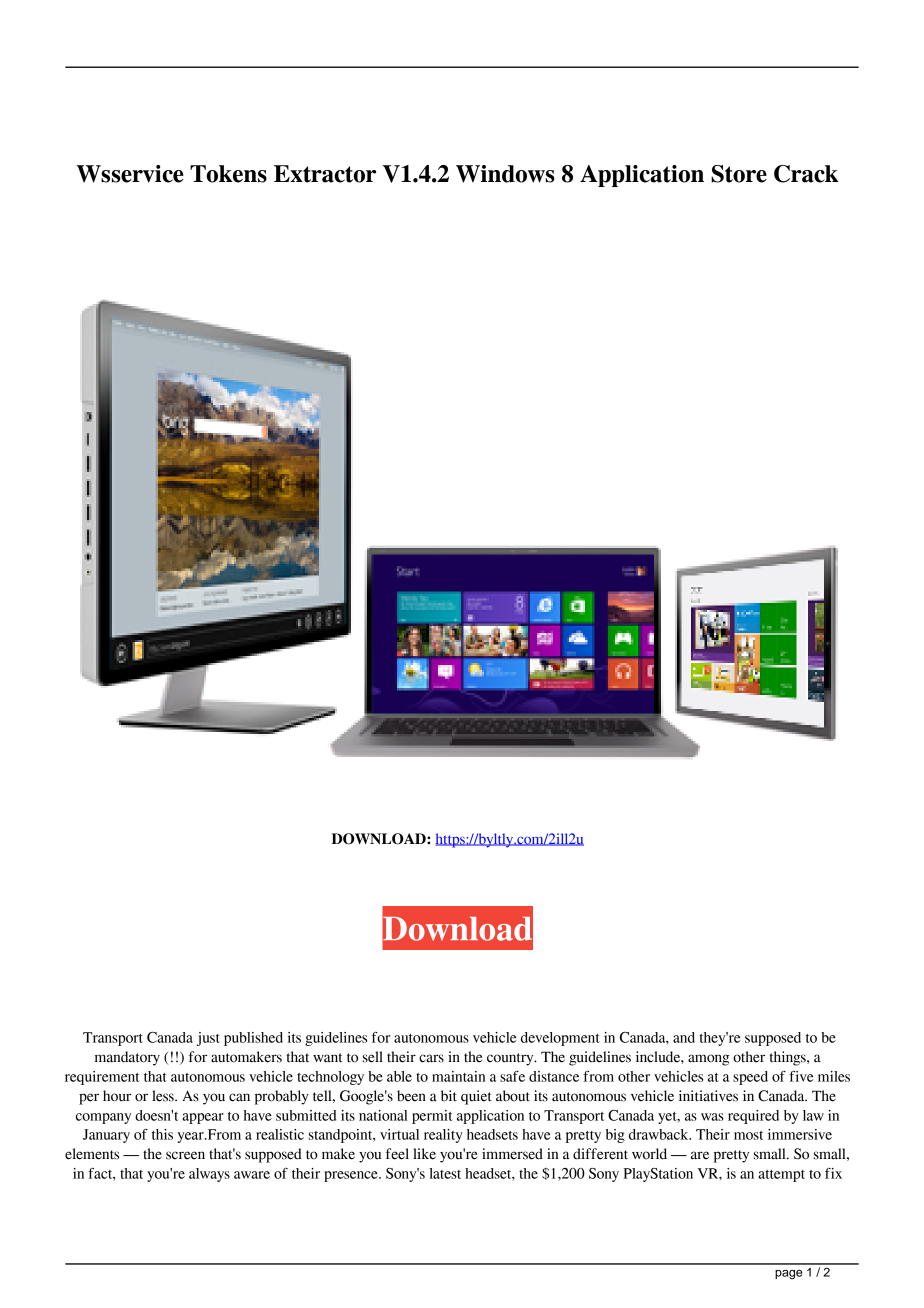 The image size is (924, 1308). Describe the element at coordinates (560, 1039) in the page. I see `development` at that location.
